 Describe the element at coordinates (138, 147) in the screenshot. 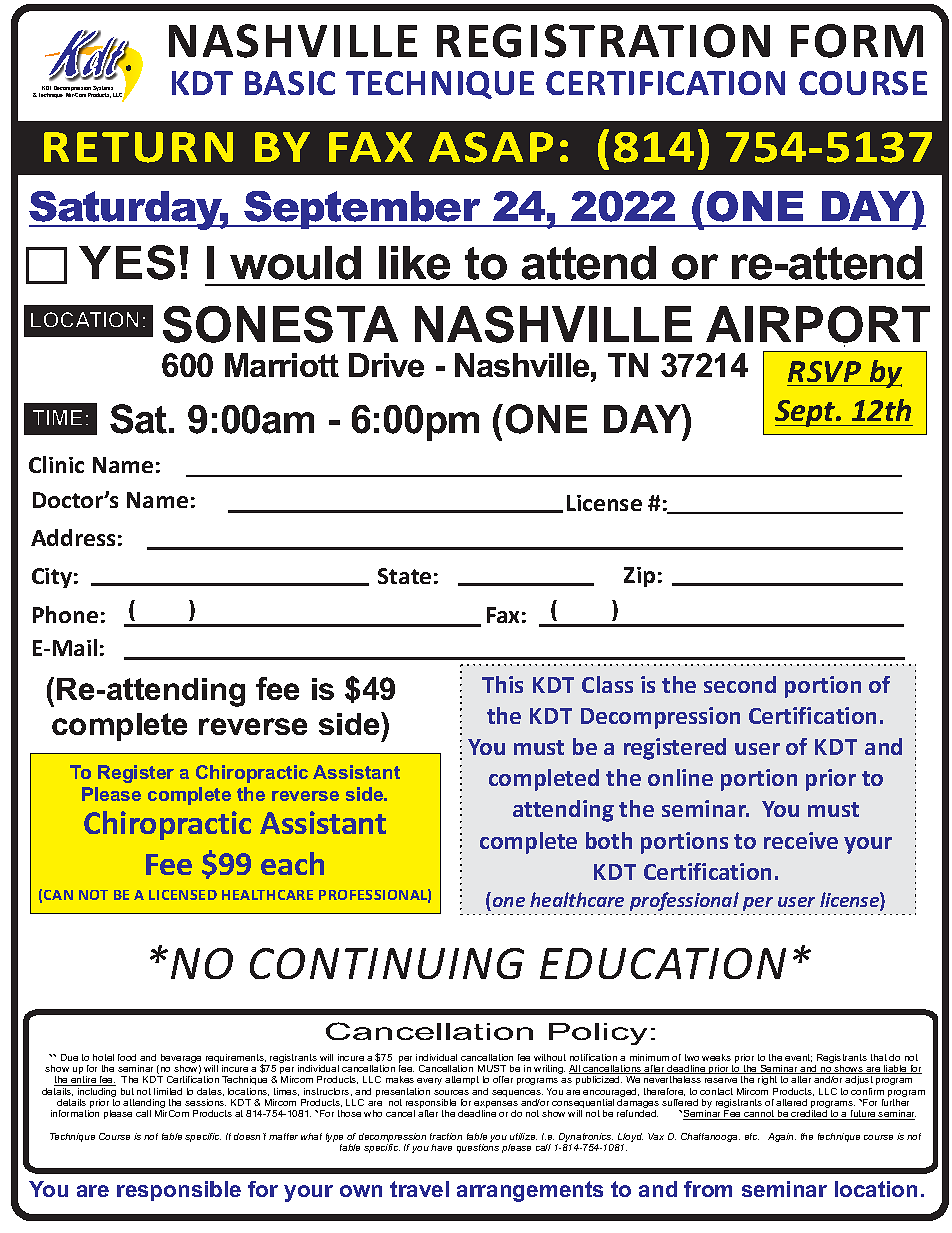

I see `RETURN` at that location.
